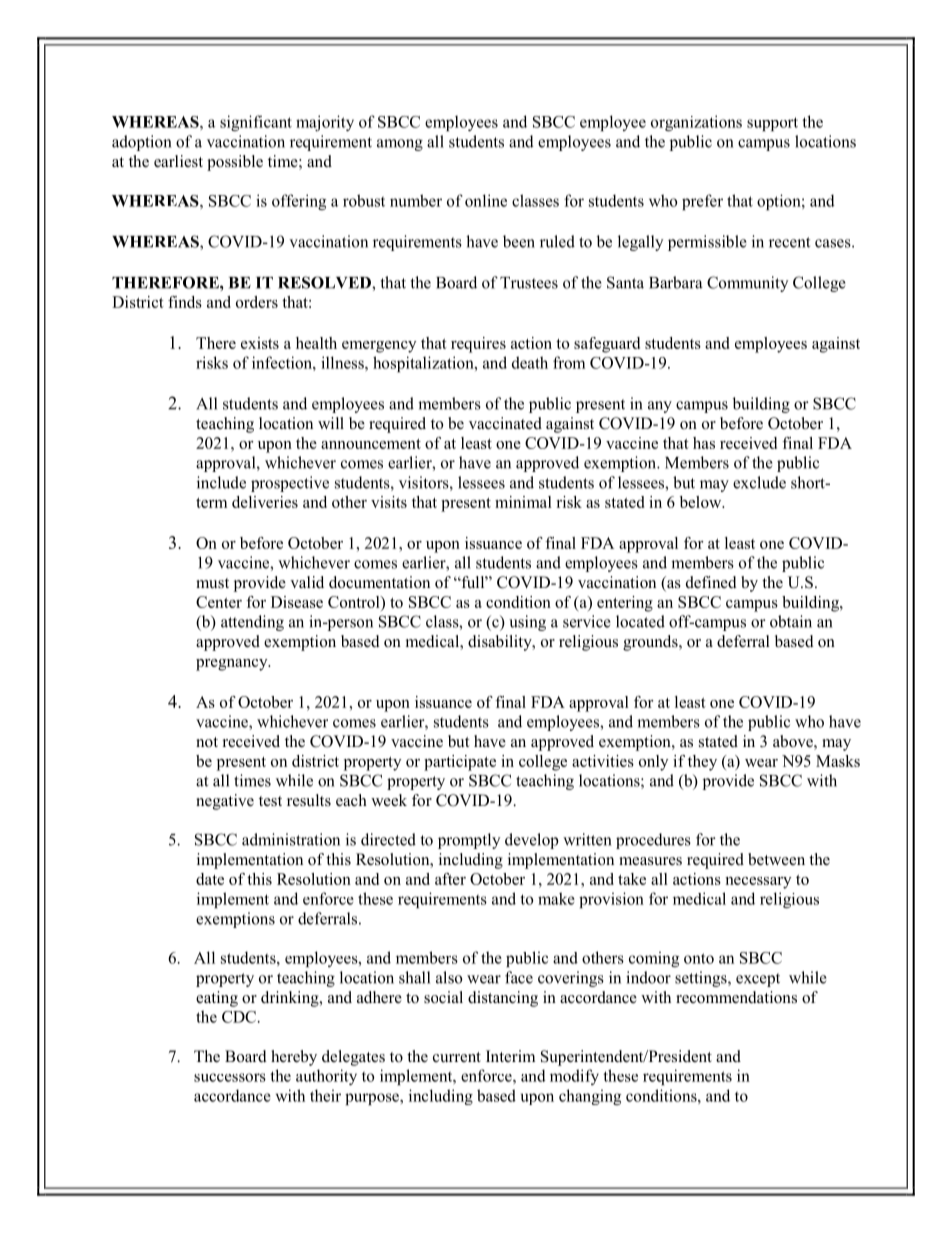 The height and width of the image is (1233, 952). Describe the element at coordinates (260, 343) in the image. I see `exists` at that location.
